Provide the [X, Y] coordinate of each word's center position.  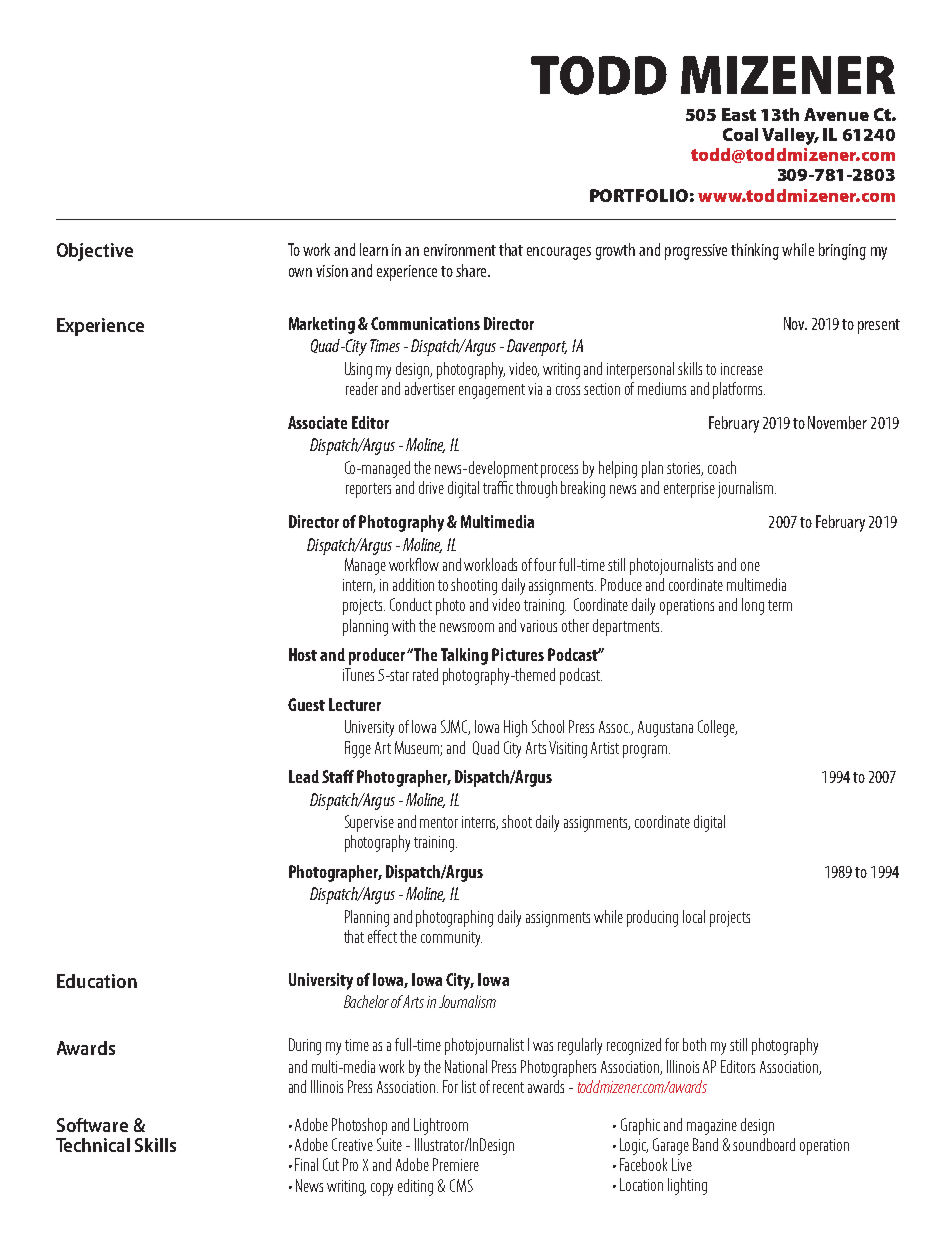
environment [460, 250]
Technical [93, 1145]
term [780, 605]
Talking [464, 656]
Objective [95, 252]
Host [303, 654]
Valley [790, 136]
